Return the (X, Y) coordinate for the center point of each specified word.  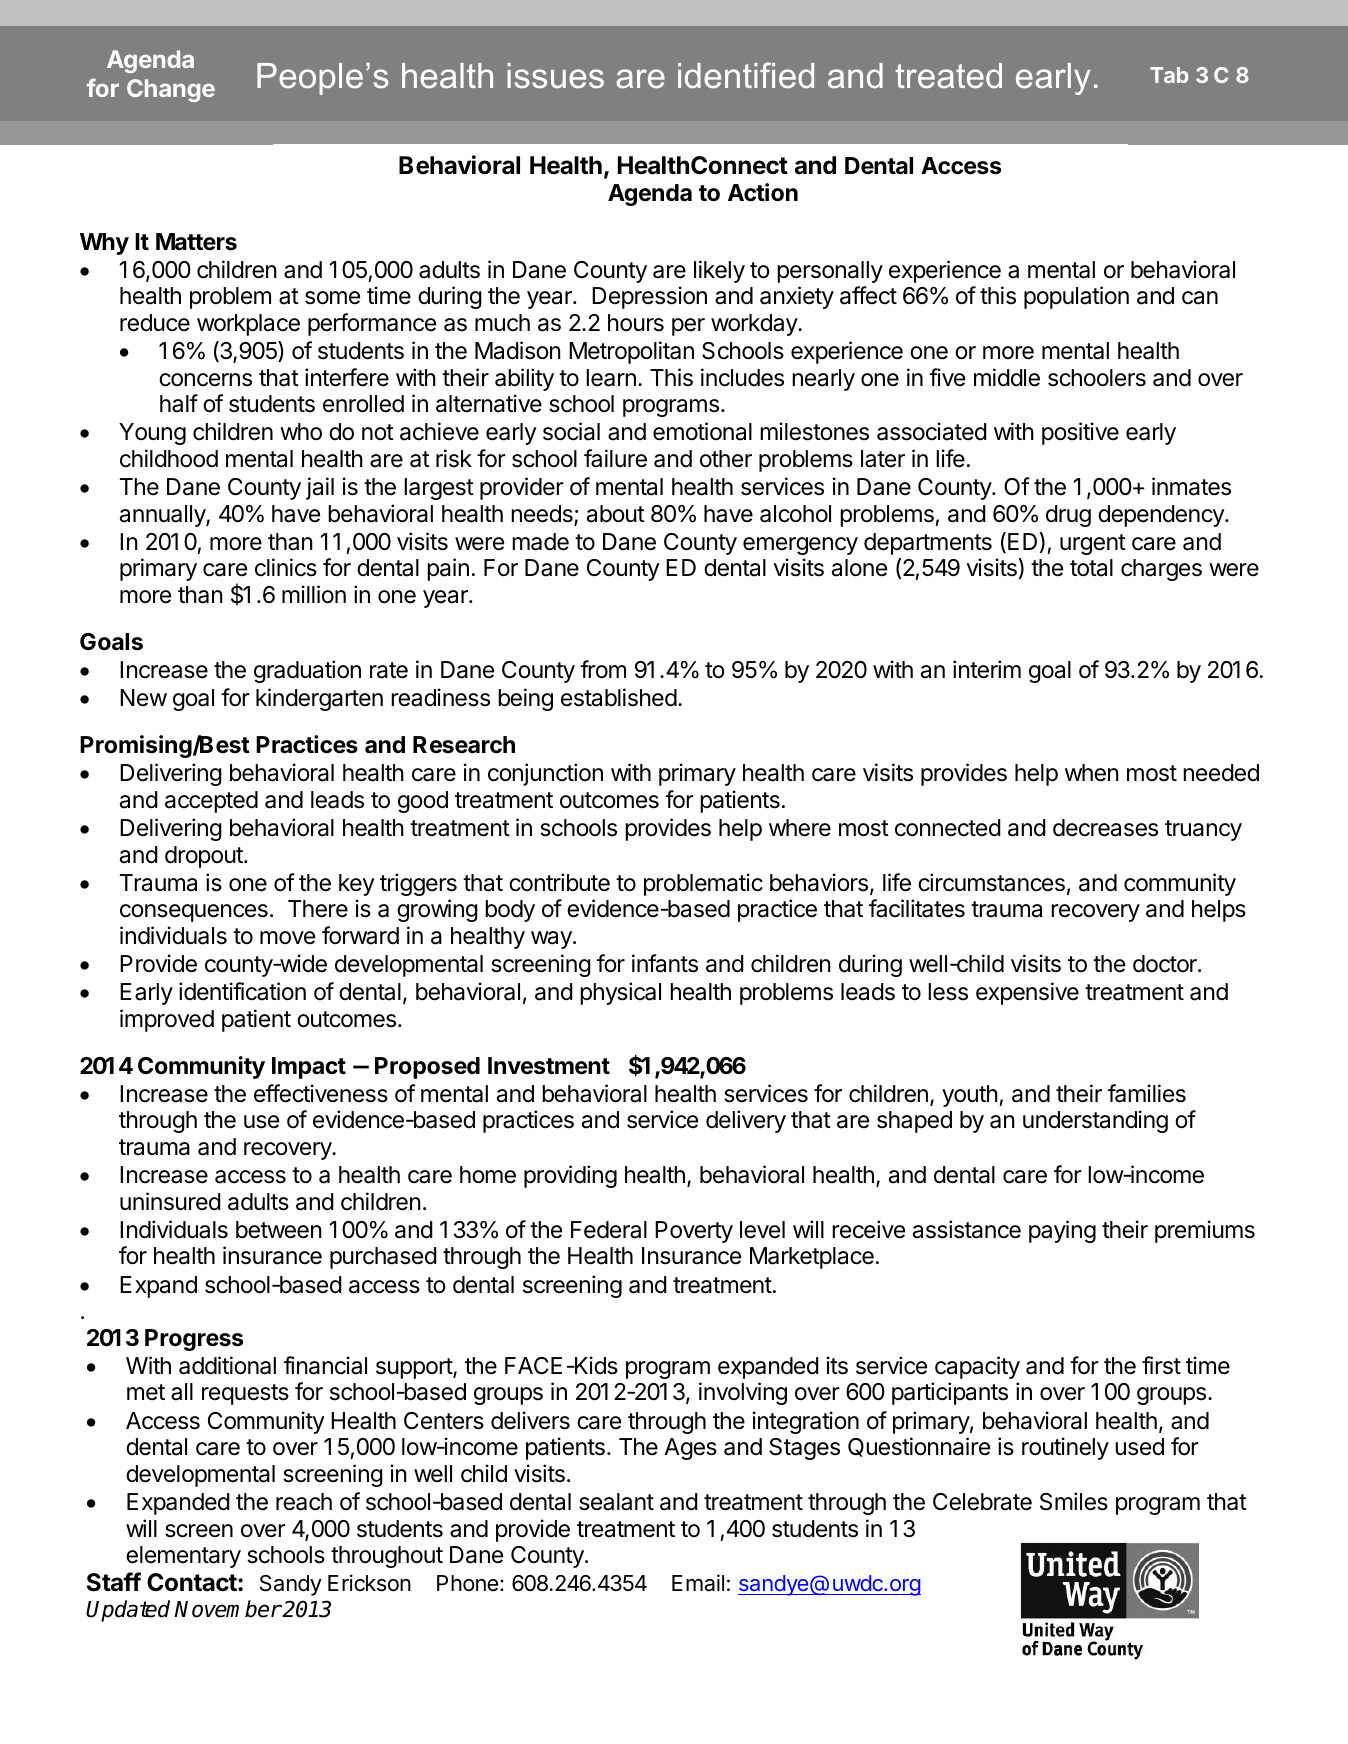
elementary (183, 1557)
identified (746, 75)
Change (171, 90)
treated (948, 76)
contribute (559, 882)
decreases (1105, 828)
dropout (205, 857)
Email (698, 1583)
